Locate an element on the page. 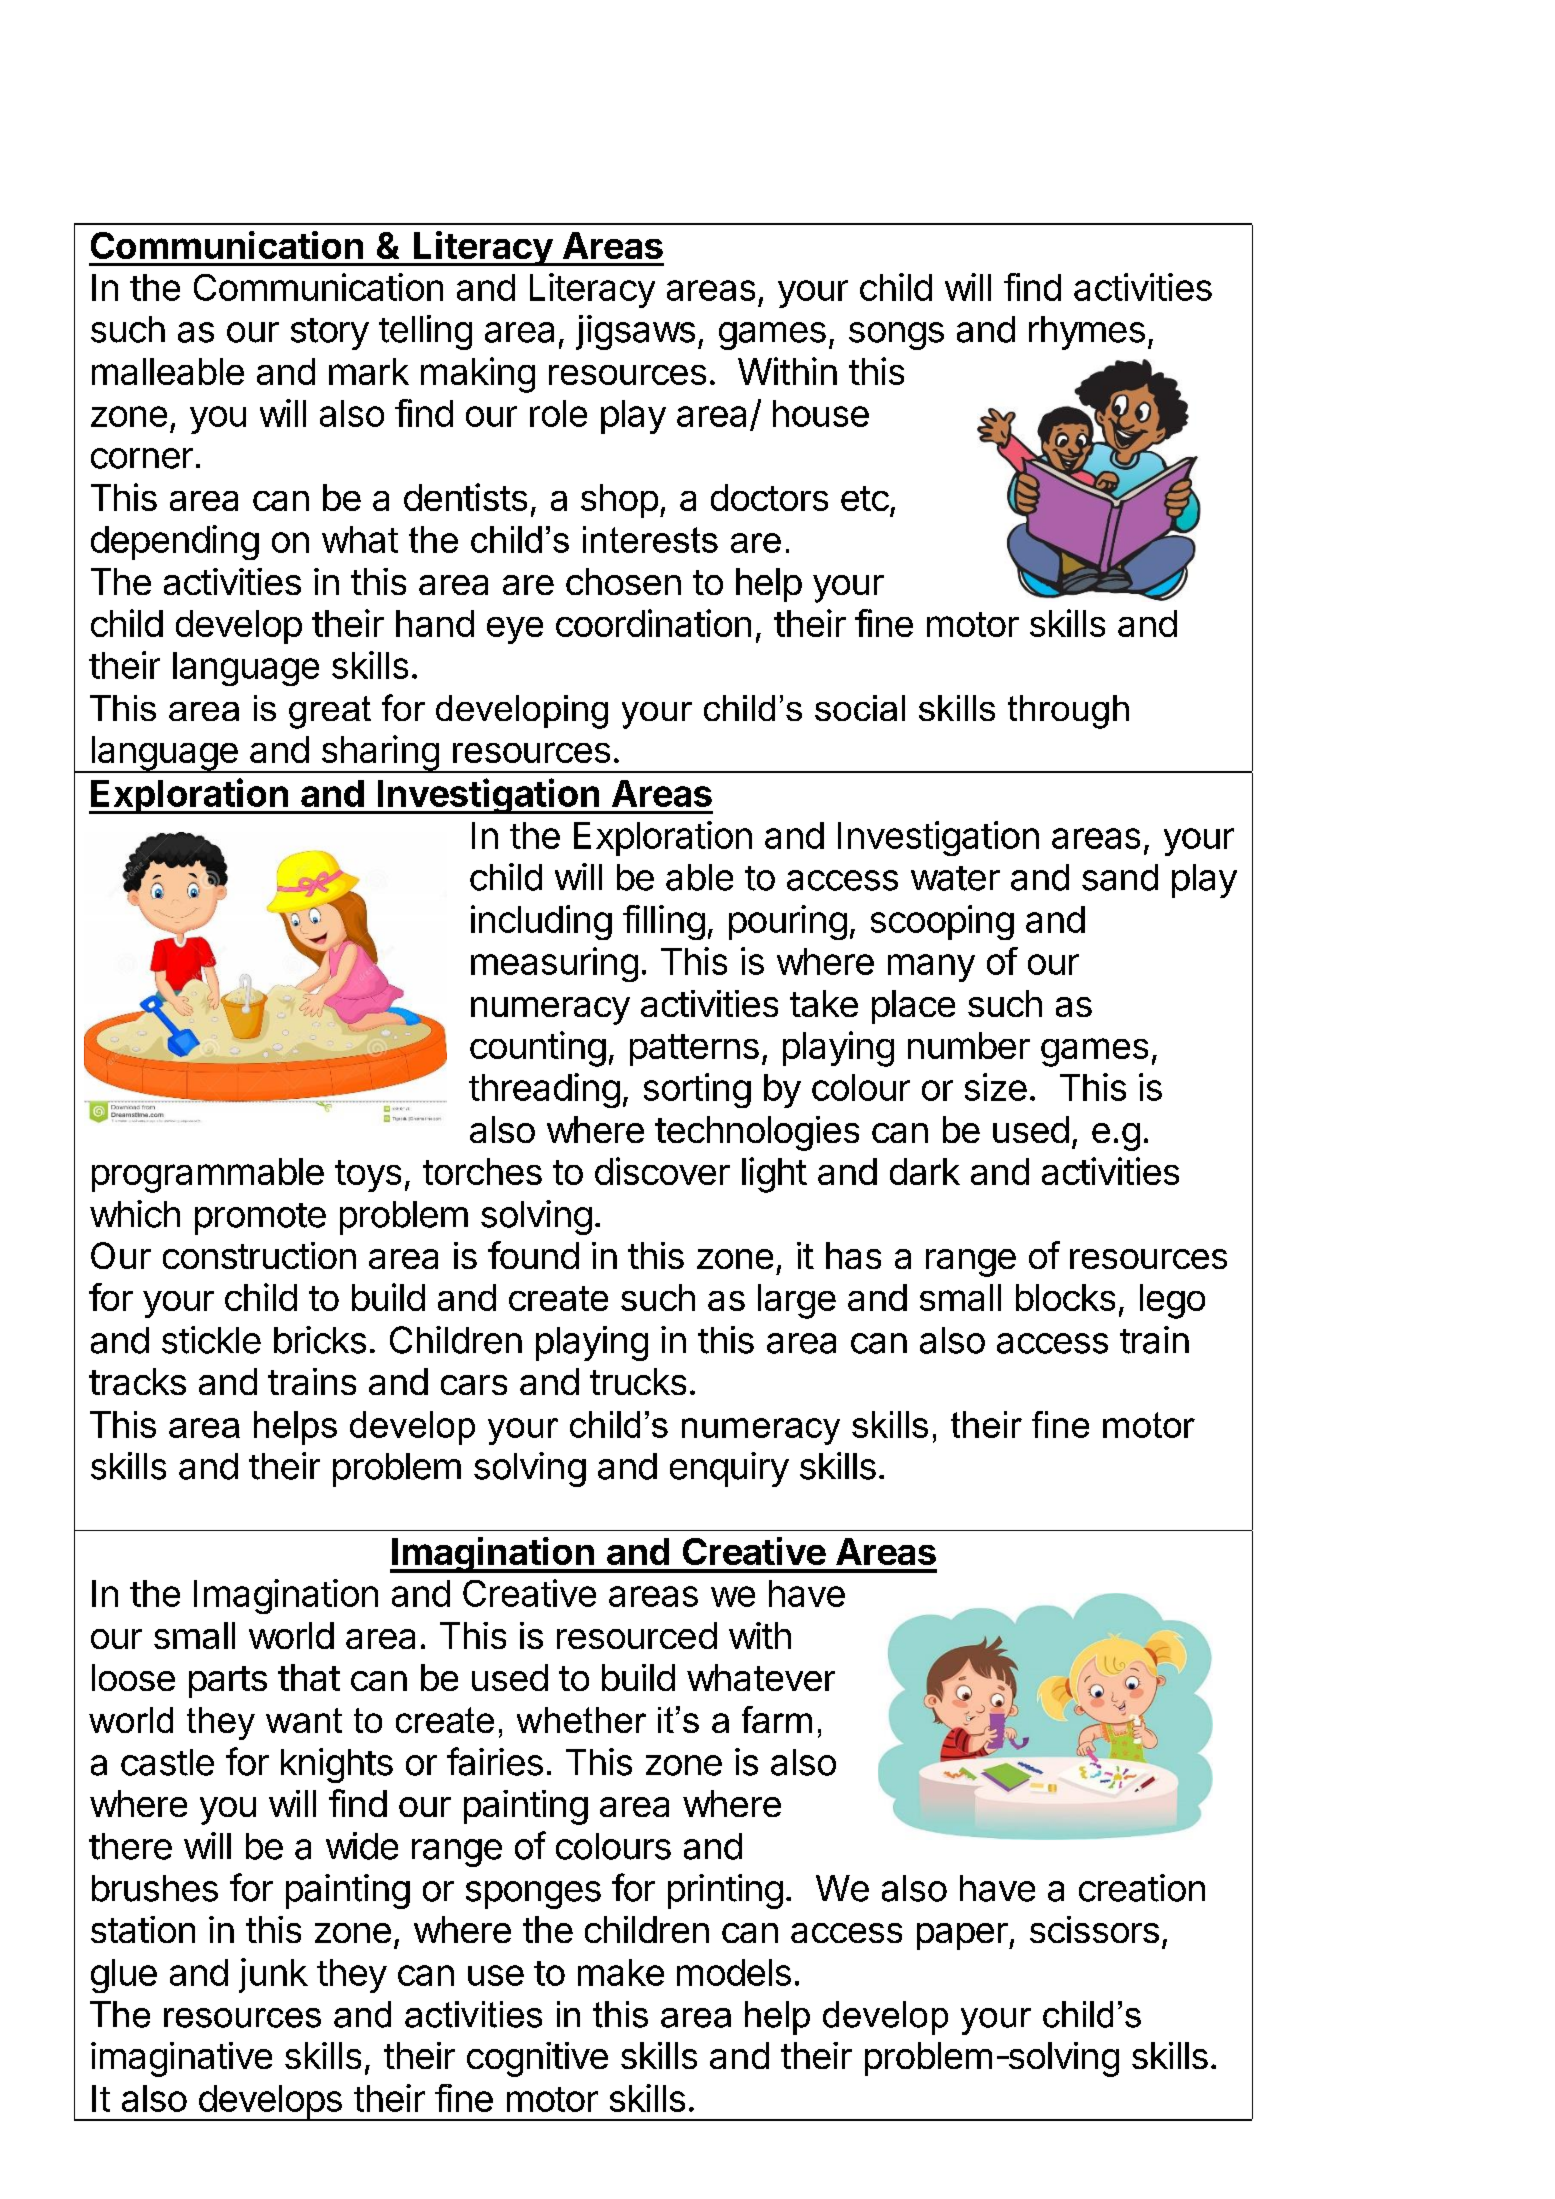 The width and height of the page is (1555, 2199). through is located at coordinates (1068, 712).
